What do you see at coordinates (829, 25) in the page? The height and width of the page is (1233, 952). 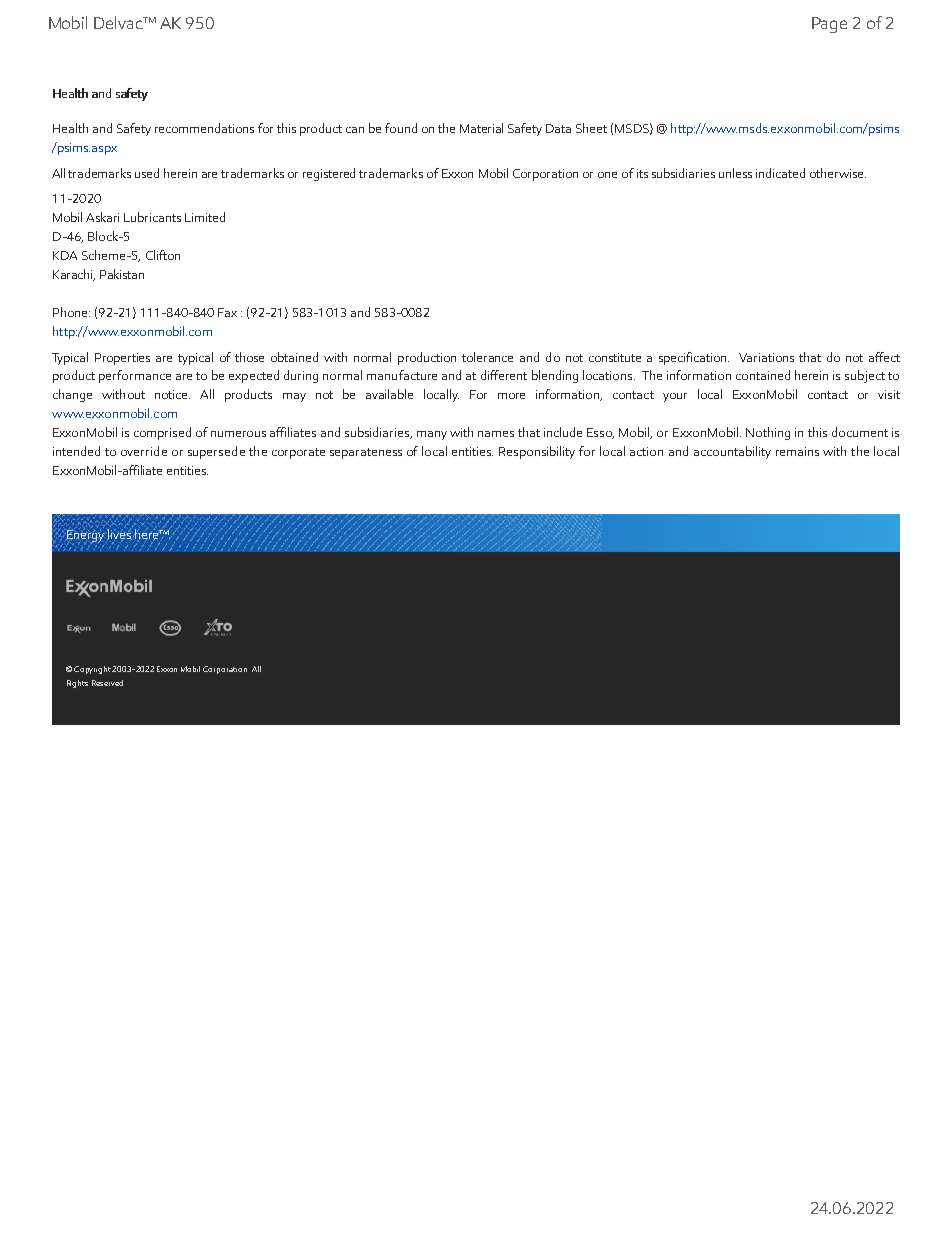 I see `Page` at bounding box center [829, 25].
